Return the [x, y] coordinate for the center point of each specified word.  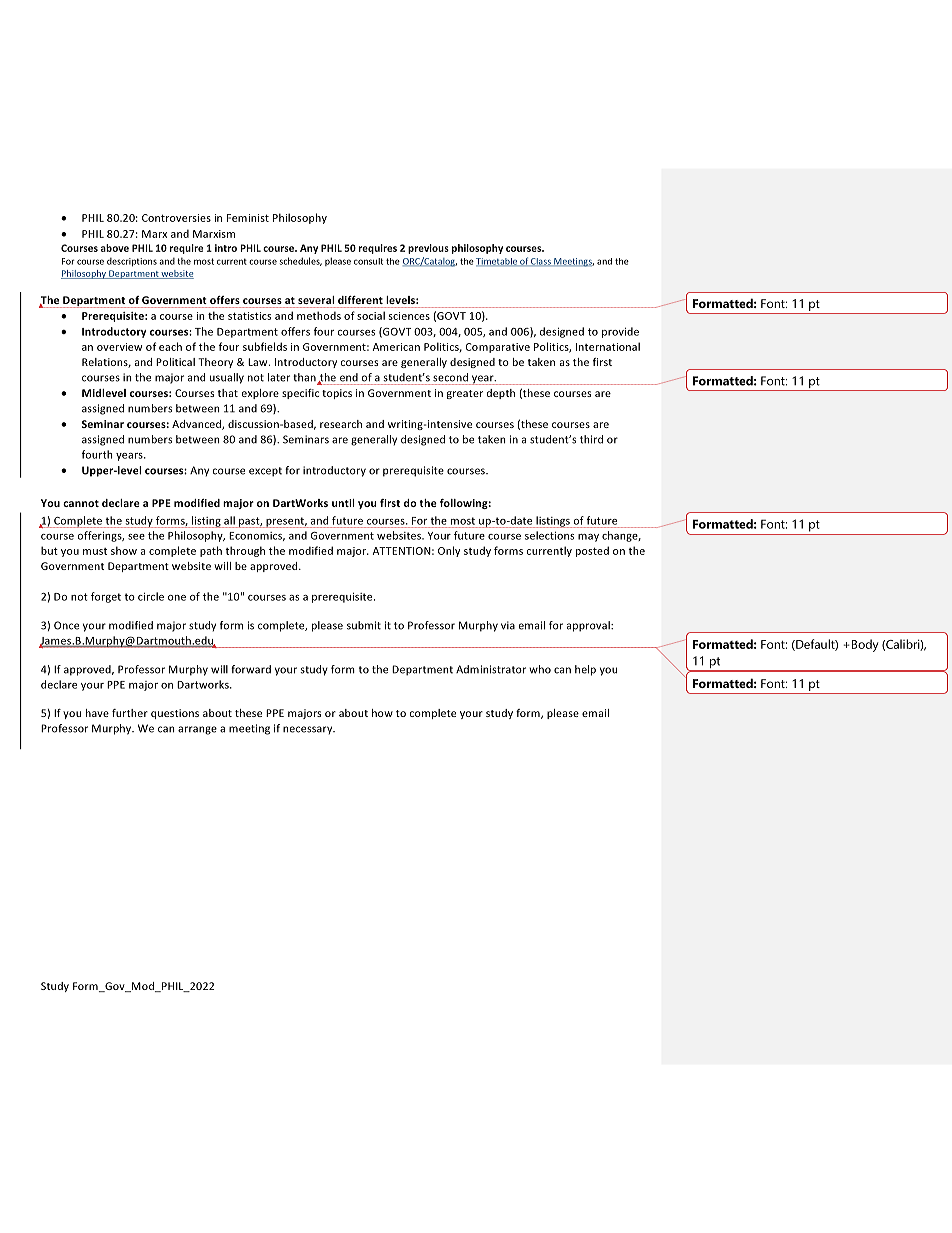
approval [589, 626]
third [591, 439]
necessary [309, 730]
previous [428, 249]
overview [119, 347]
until [343, 503]
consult [368, 261]
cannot [81, 503]
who [540, 669]
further [130, 713]
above [115, 248]
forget [106, 597]
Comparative [498, 348]
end [349, 377]
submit [364, 625]
